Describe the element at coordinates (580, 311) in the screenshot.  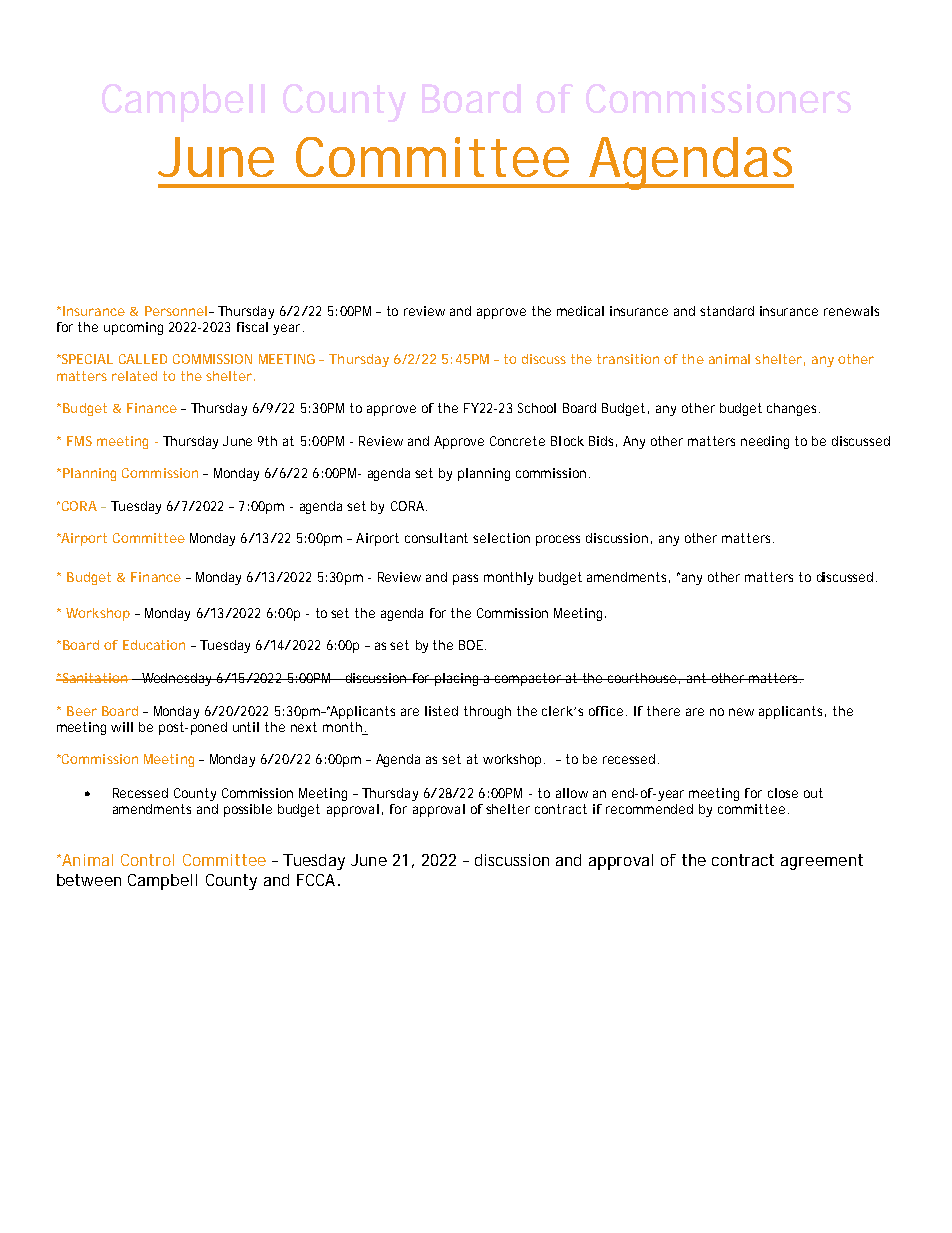
I see `medical` at that location.
